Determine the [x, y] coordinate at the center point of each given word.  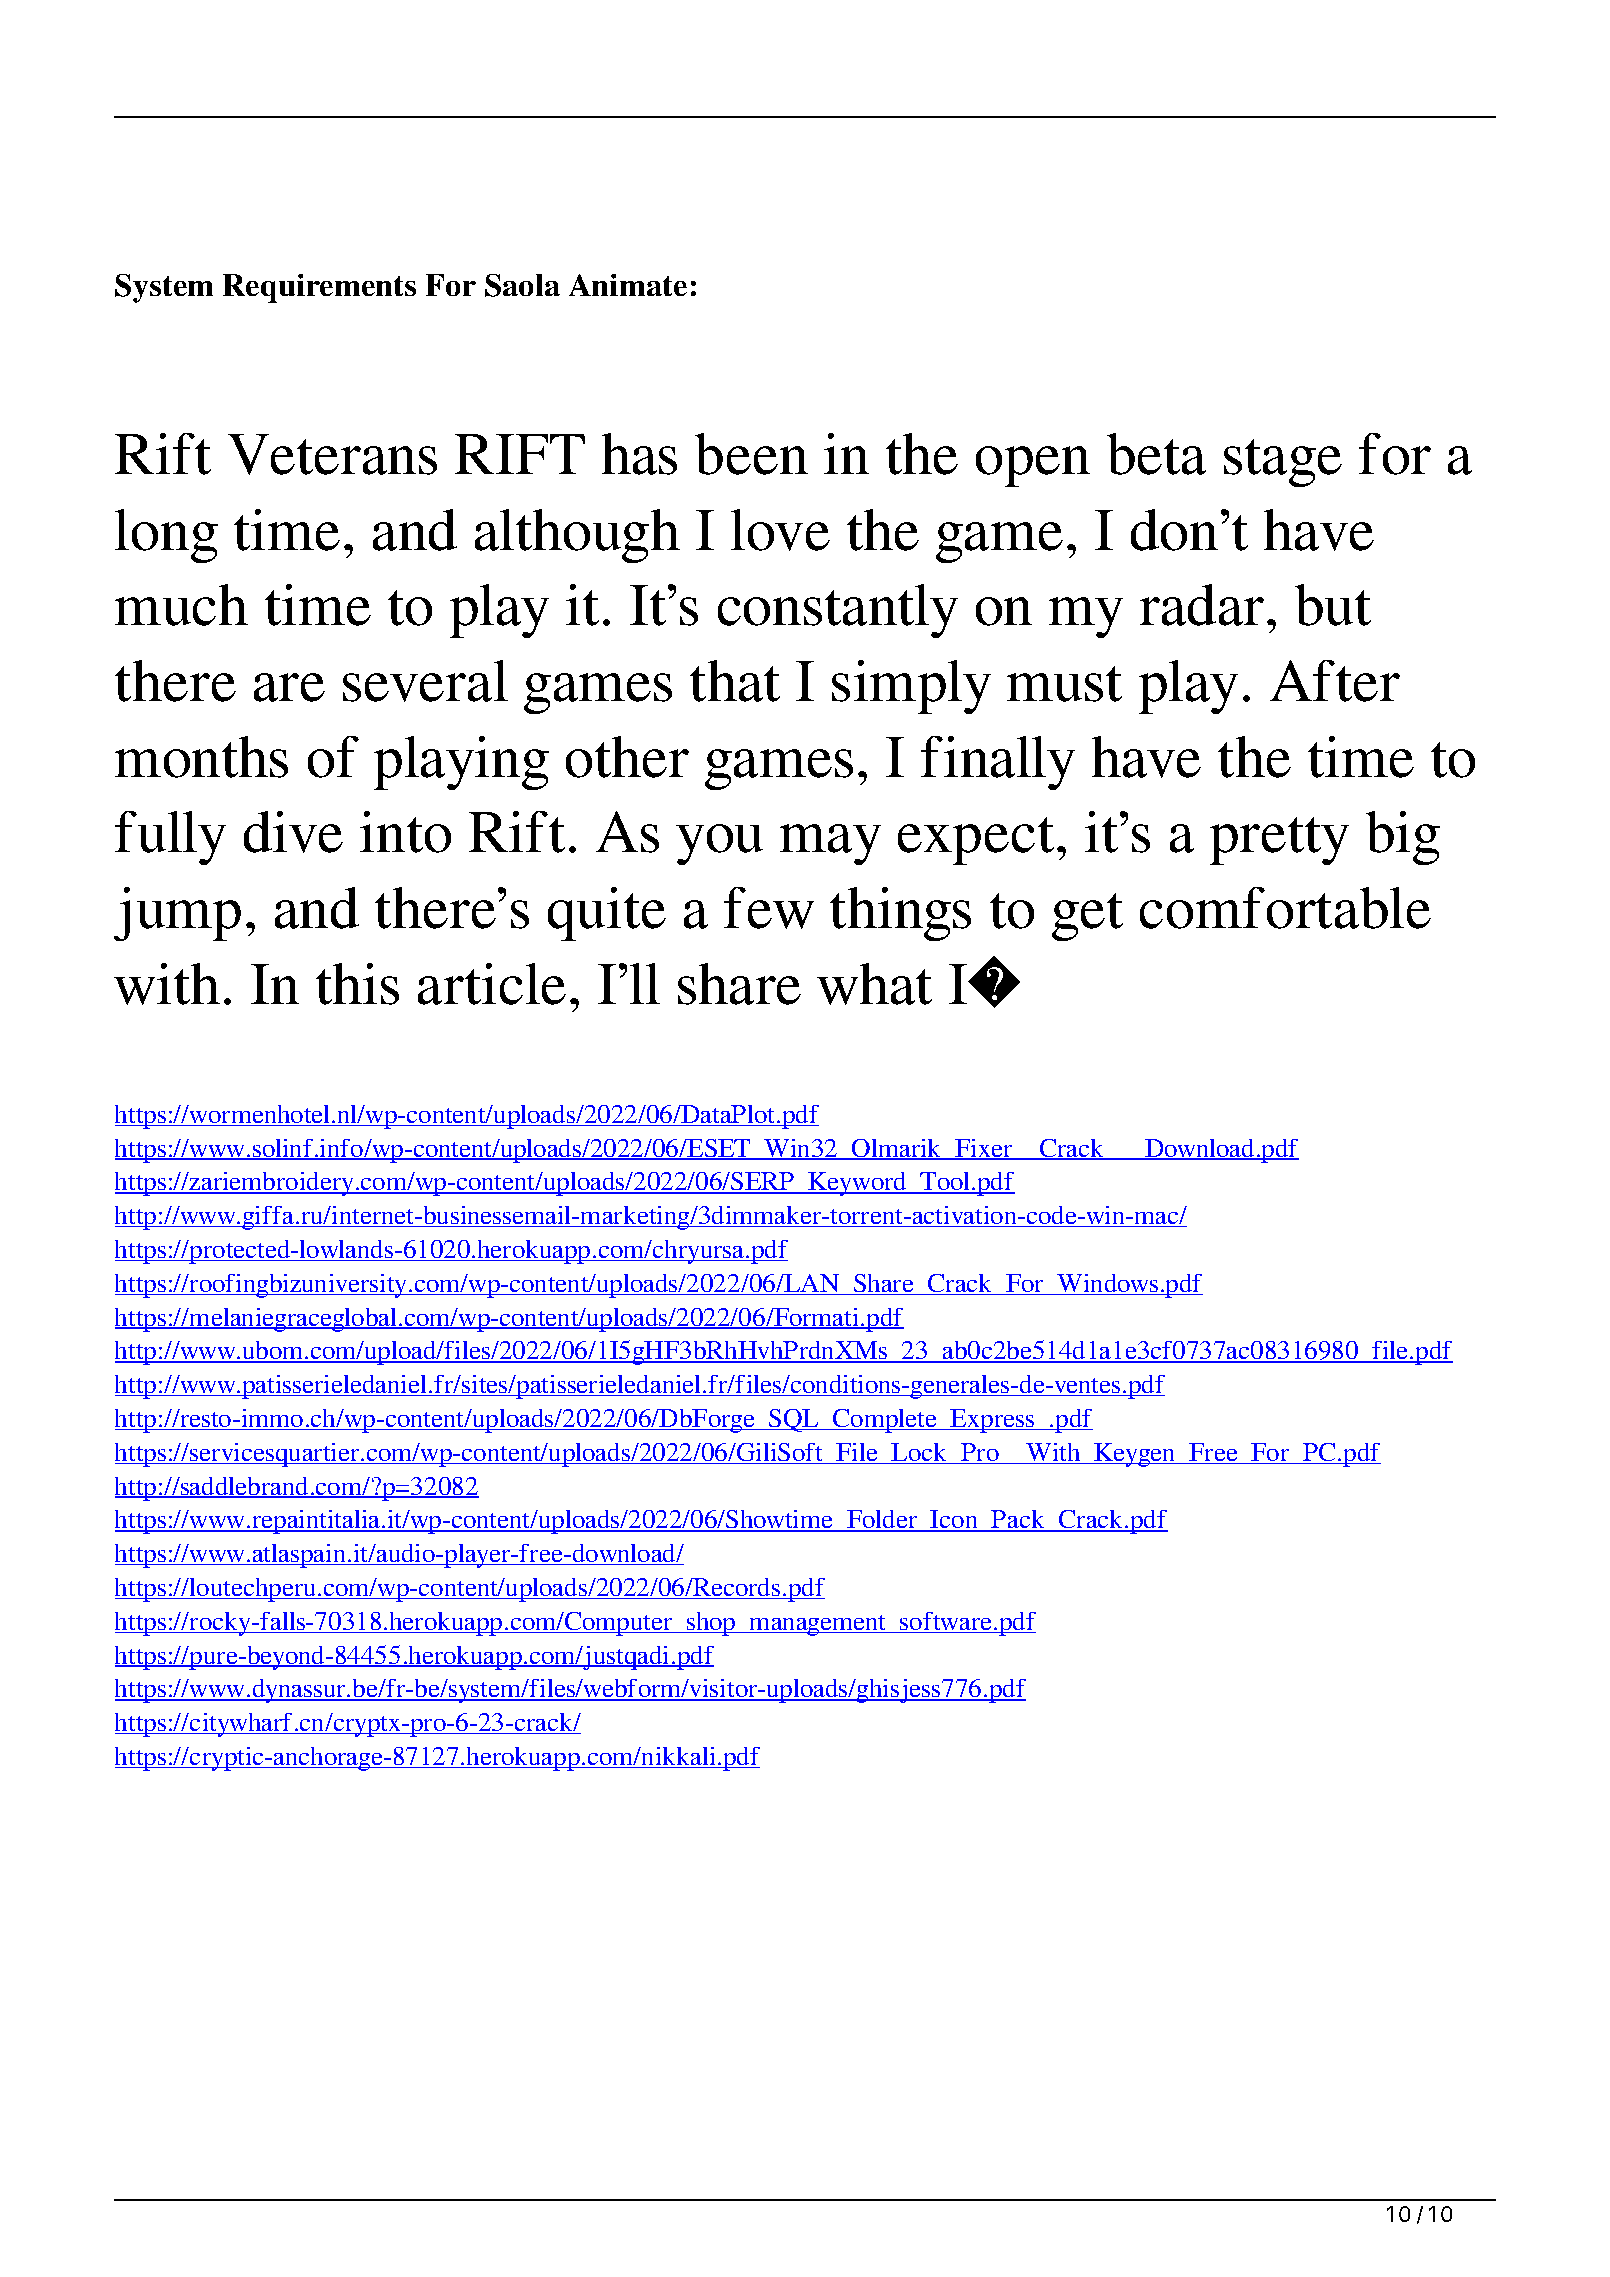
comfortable [1285, 908]
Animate [628, 285]
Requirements [319, 288]
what [874, 984]
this [357, 984]
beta [1156, 454]
